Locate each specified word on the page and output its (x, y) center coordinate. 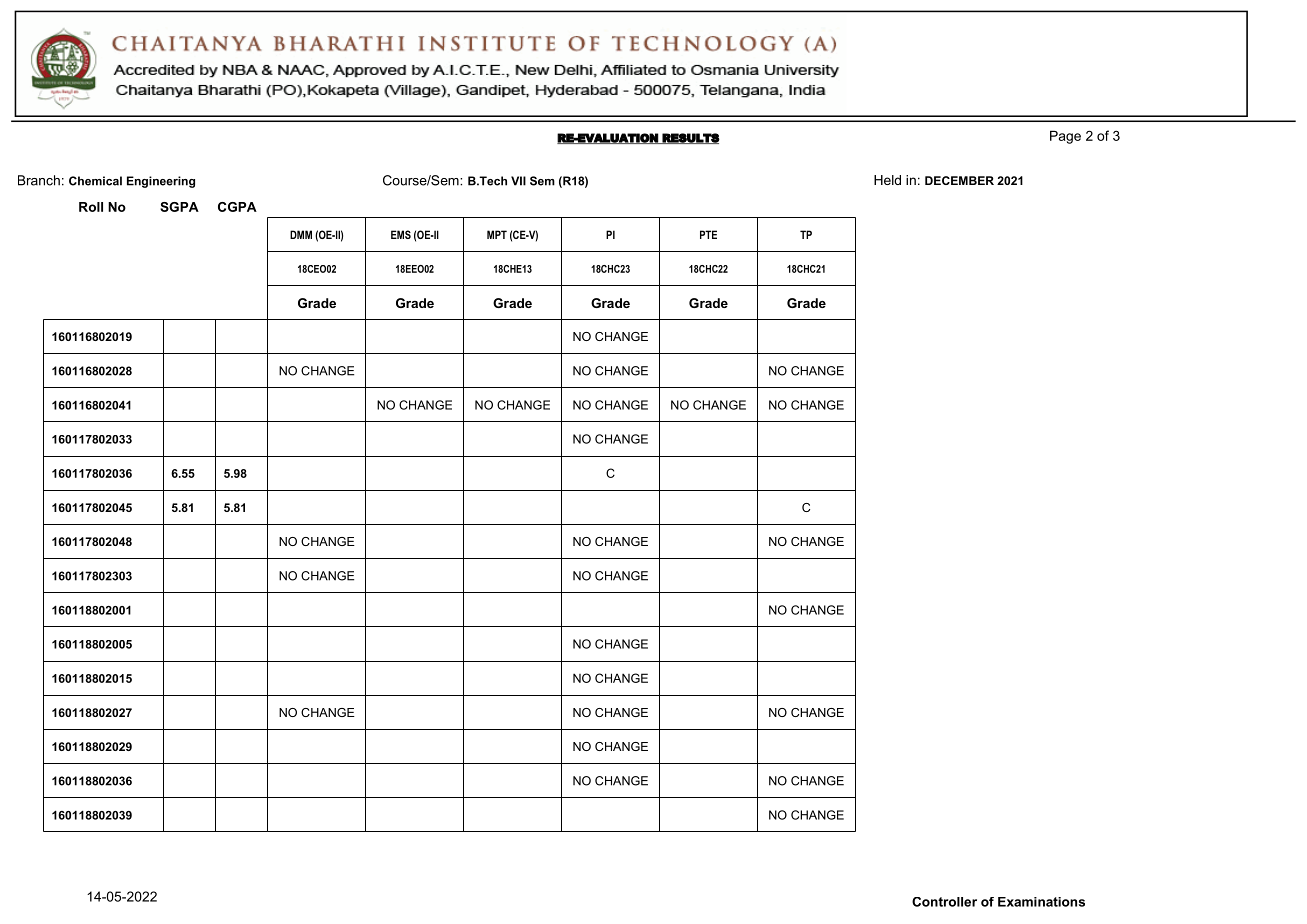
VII (518, 181)
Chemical (95, 181)
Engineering (161, 182)
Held (887, 180)
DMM (301, 234)
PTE (708, 234)
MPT (497, 234)
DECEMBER (959, 180)
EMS (401, 234)
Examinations (1041, 902)
